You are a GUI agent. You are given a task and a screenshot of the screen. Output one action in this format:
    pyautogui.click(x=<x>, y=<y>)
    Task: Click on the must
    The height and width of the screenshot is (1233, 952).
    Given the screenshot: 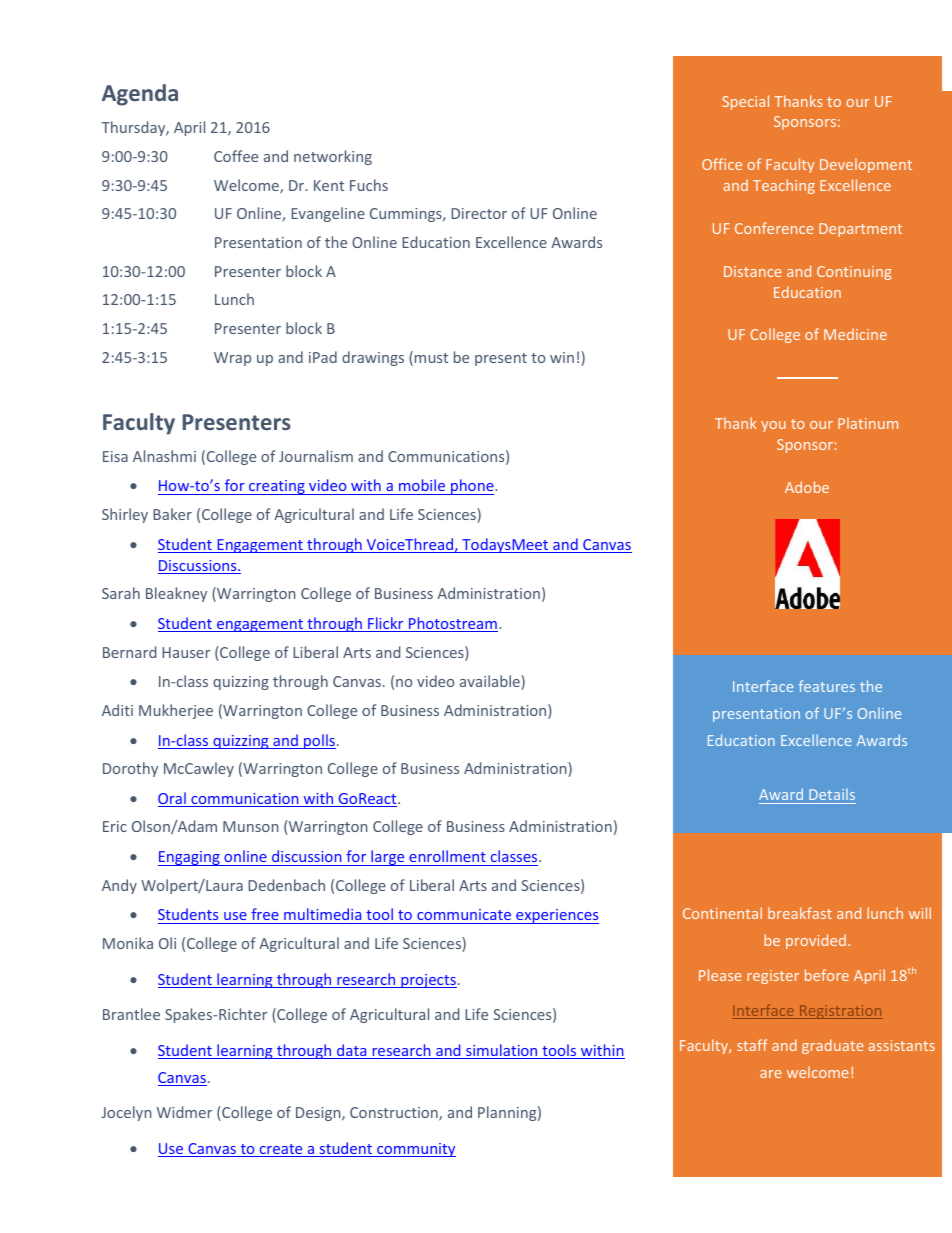 What is the action you would take?
    pyautogui.click(x=431, y=358)
